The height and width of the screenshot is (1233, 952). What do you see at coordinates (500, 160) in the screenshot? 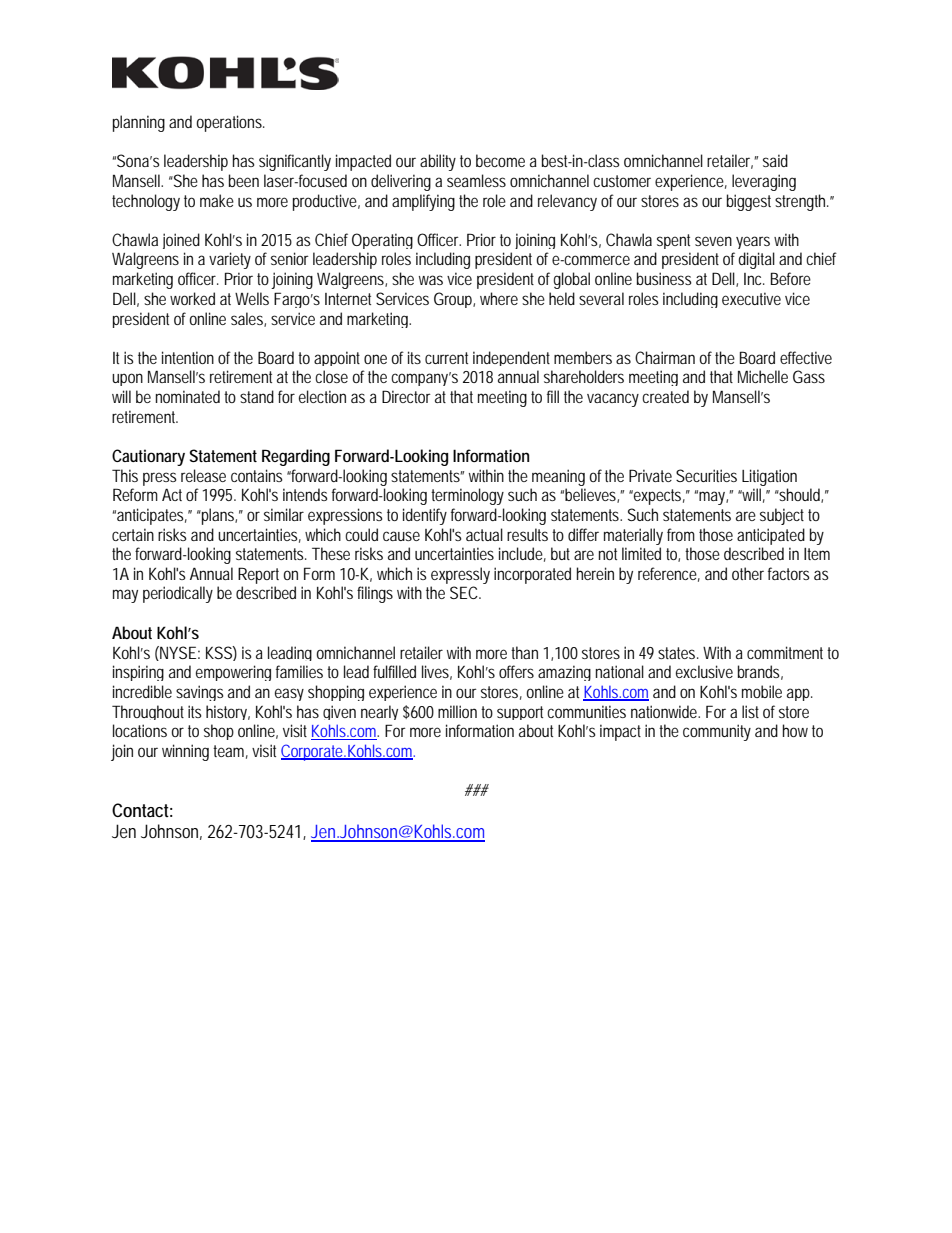
I see `become` at bounding box center [500, 160].
